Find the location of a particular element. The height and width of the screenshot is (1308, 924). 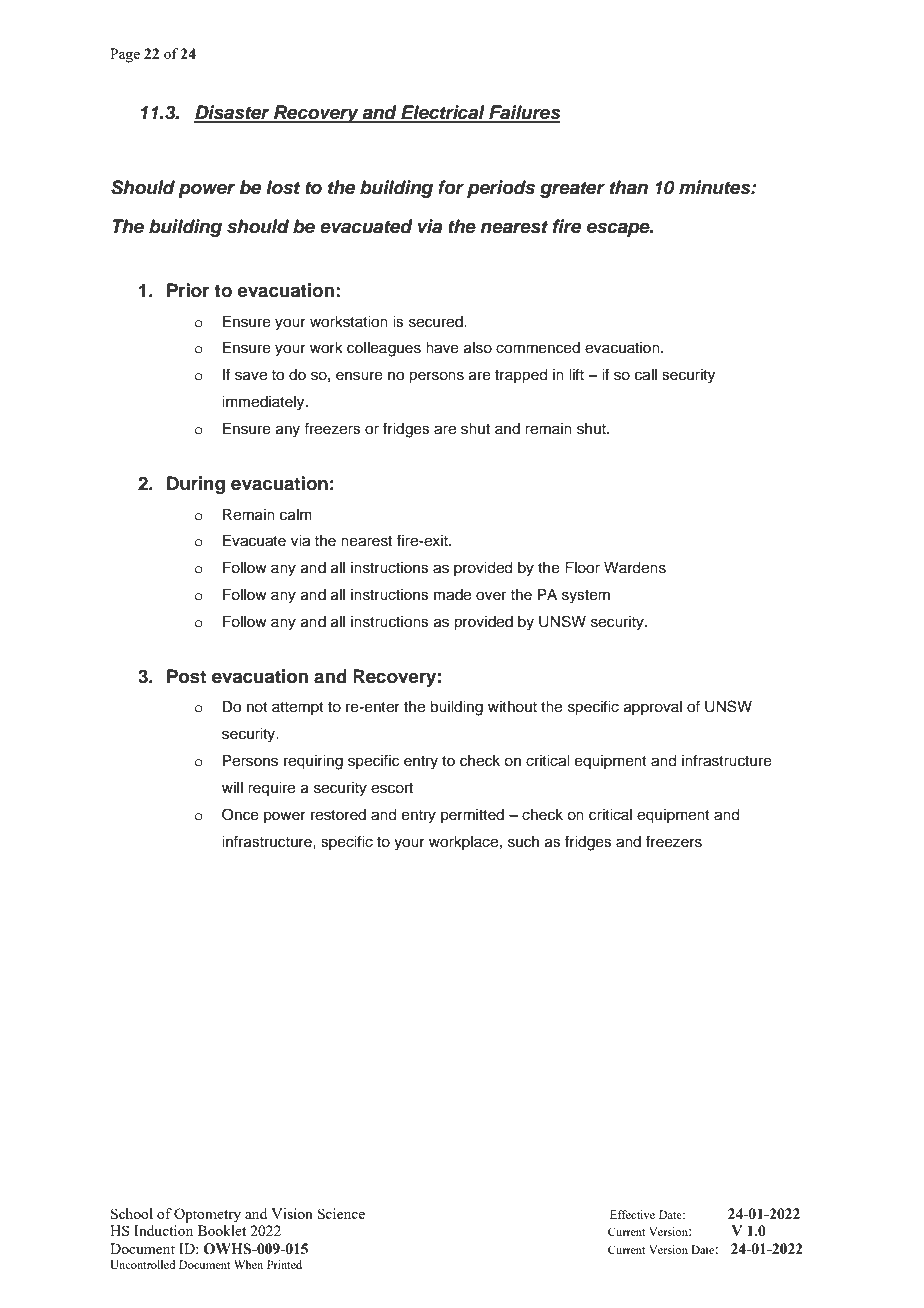

Science is located at coordinates (341, 1213).
